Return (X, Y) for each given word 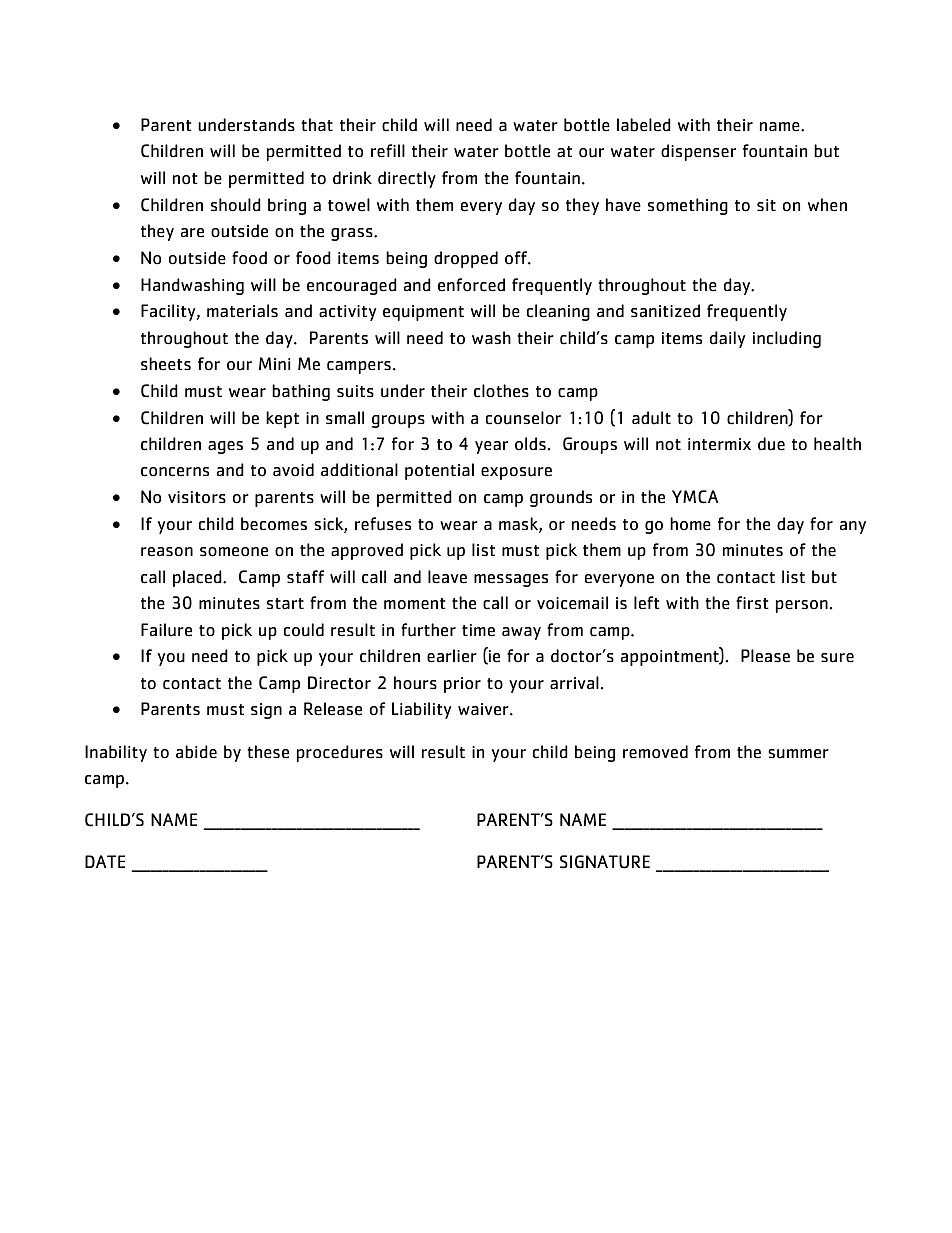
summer (798, 754)
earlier (452, 656)
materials (242, 311)
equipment (423, 313)
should (236, 205)
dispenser (698, 152)
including (787, 339)
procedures (340, 753)
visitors (197, 497)
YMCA (695, 497)
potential (439, 471)
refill (388, 151)
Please (765, 656)
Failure (166, 630)
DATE (105, 861)
